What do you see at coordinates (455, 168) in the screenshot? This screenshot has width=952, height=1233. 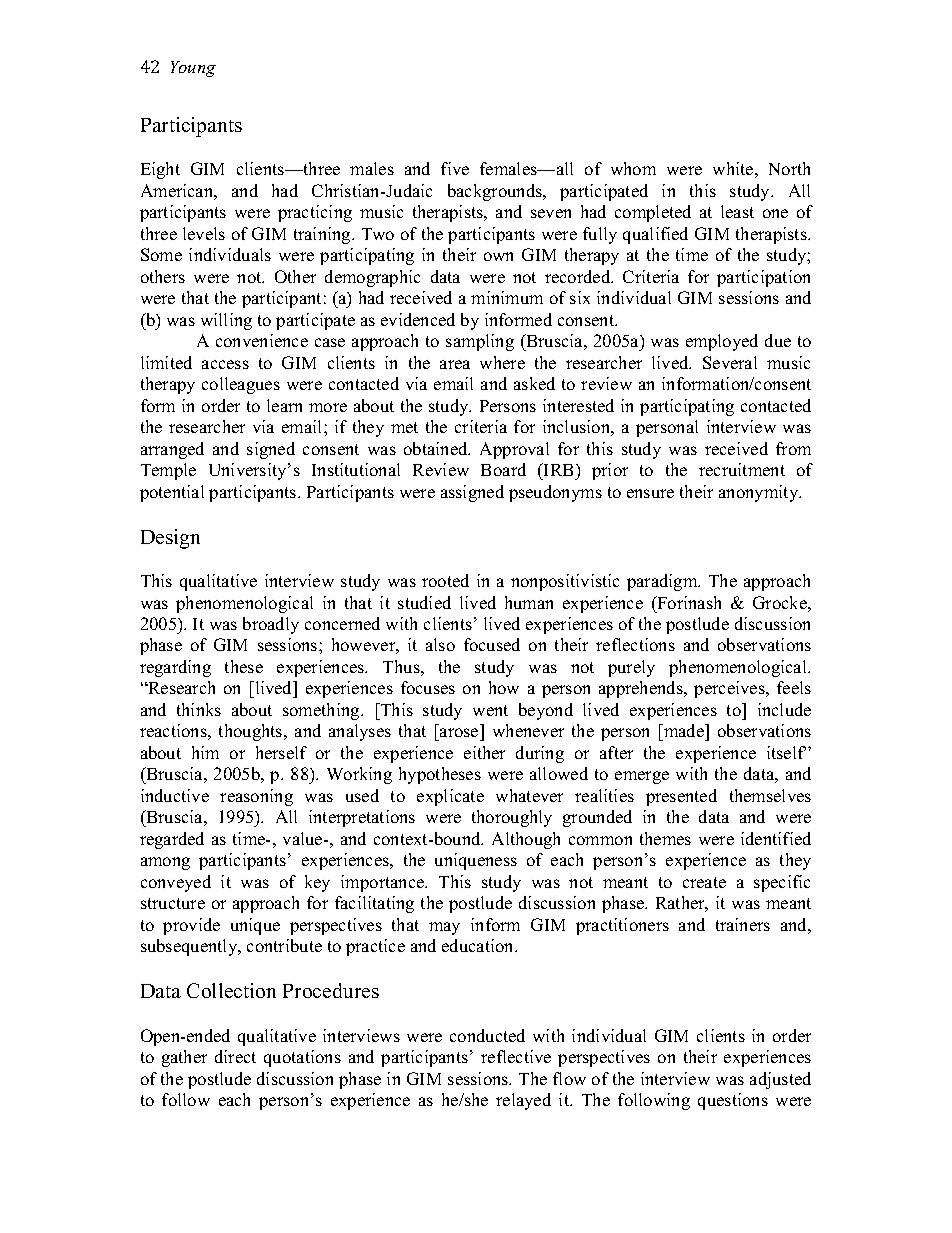 I see `five` at bounding box center [455, 168].
